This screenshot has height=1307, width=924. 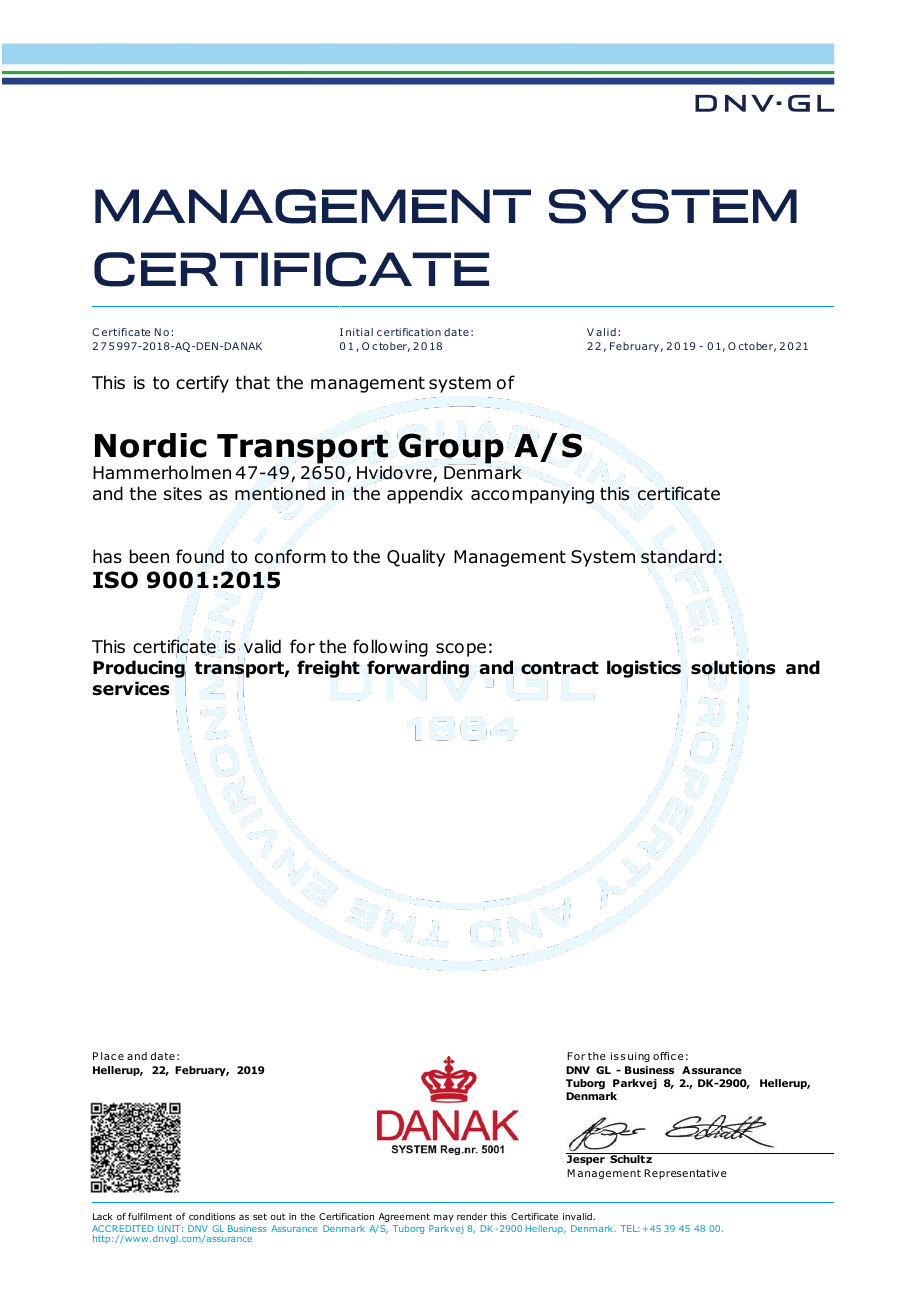 What do you see at coordinates (131, 688) in the screenshot?
I see `services` at bounding box center [131, 688].
